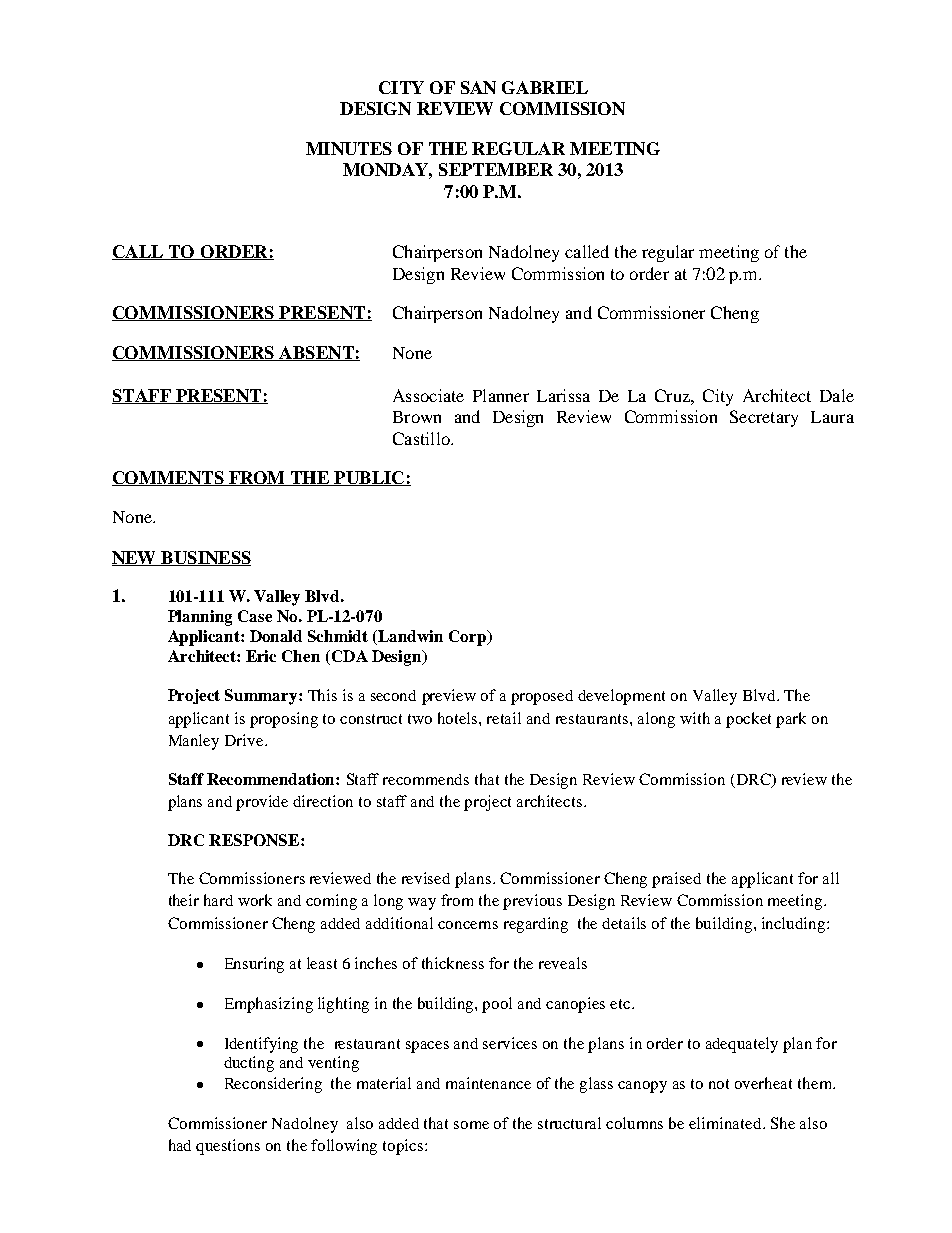 The height and width of the screenshot is (1233, 952). What do you see at coordinates (316, 353) in the screenshot?
I see `ABSENT` at bounding box center [316, 353].
